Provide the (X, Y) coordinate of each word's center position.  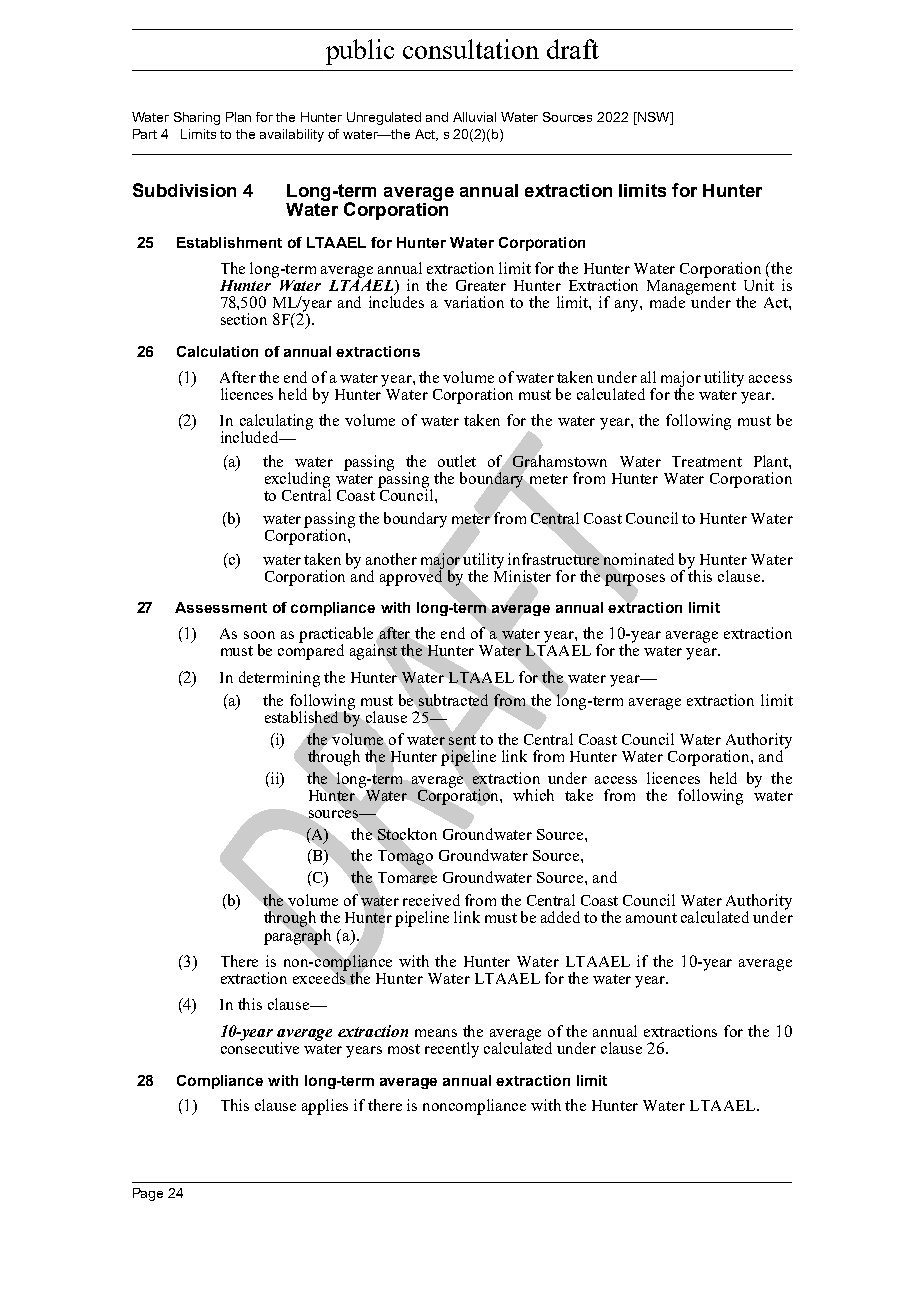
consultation (471, 49)
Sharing (197, 118)
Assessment (221, 607)
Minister (522, 575)
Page (148, 1194)
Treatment (707, 461)
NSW (654, 118)
